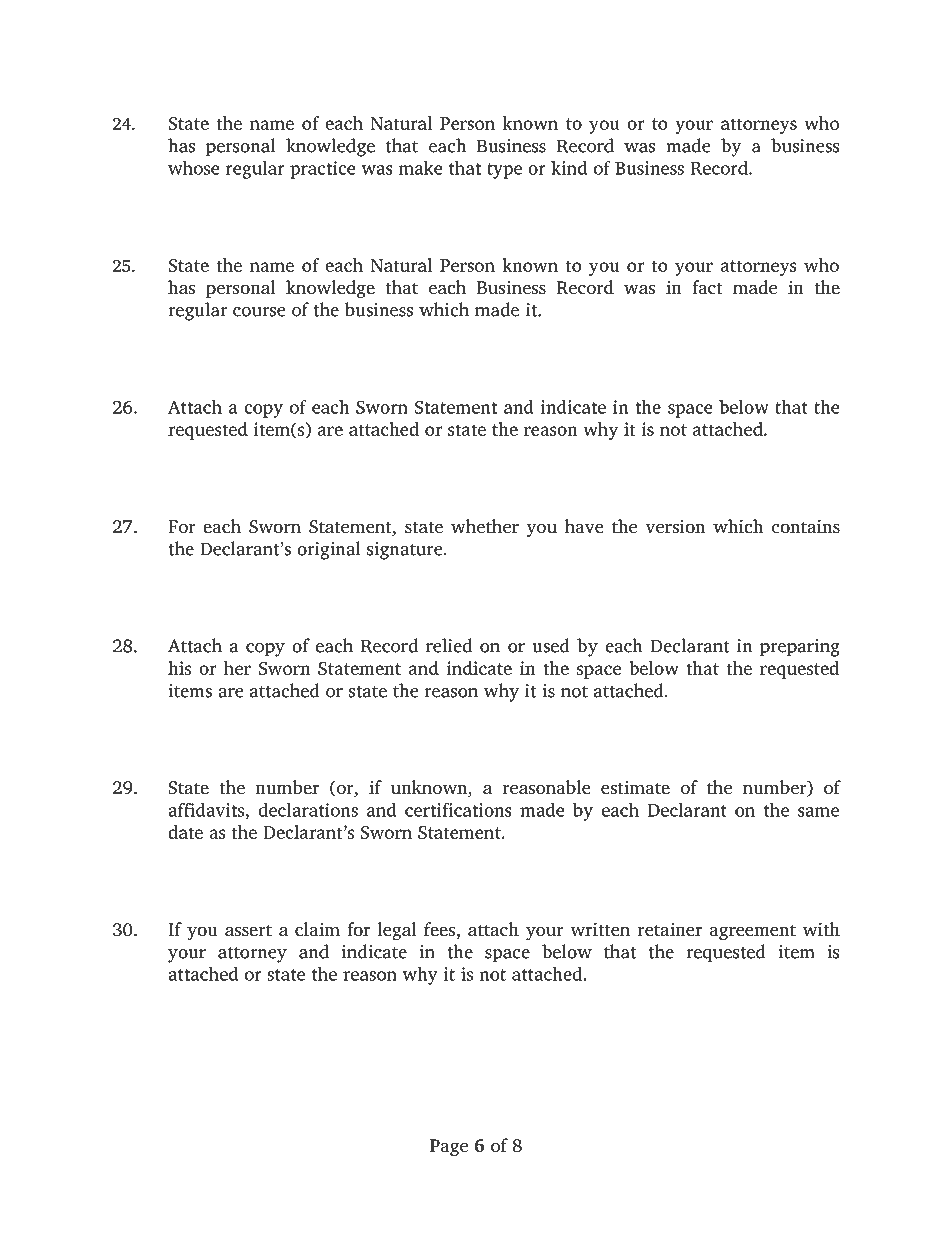 Image resolution: width=952 pixels, height=1233 pixels. Describe the element at coordinates (440, 930) in the page. I see `fees` at that location.
